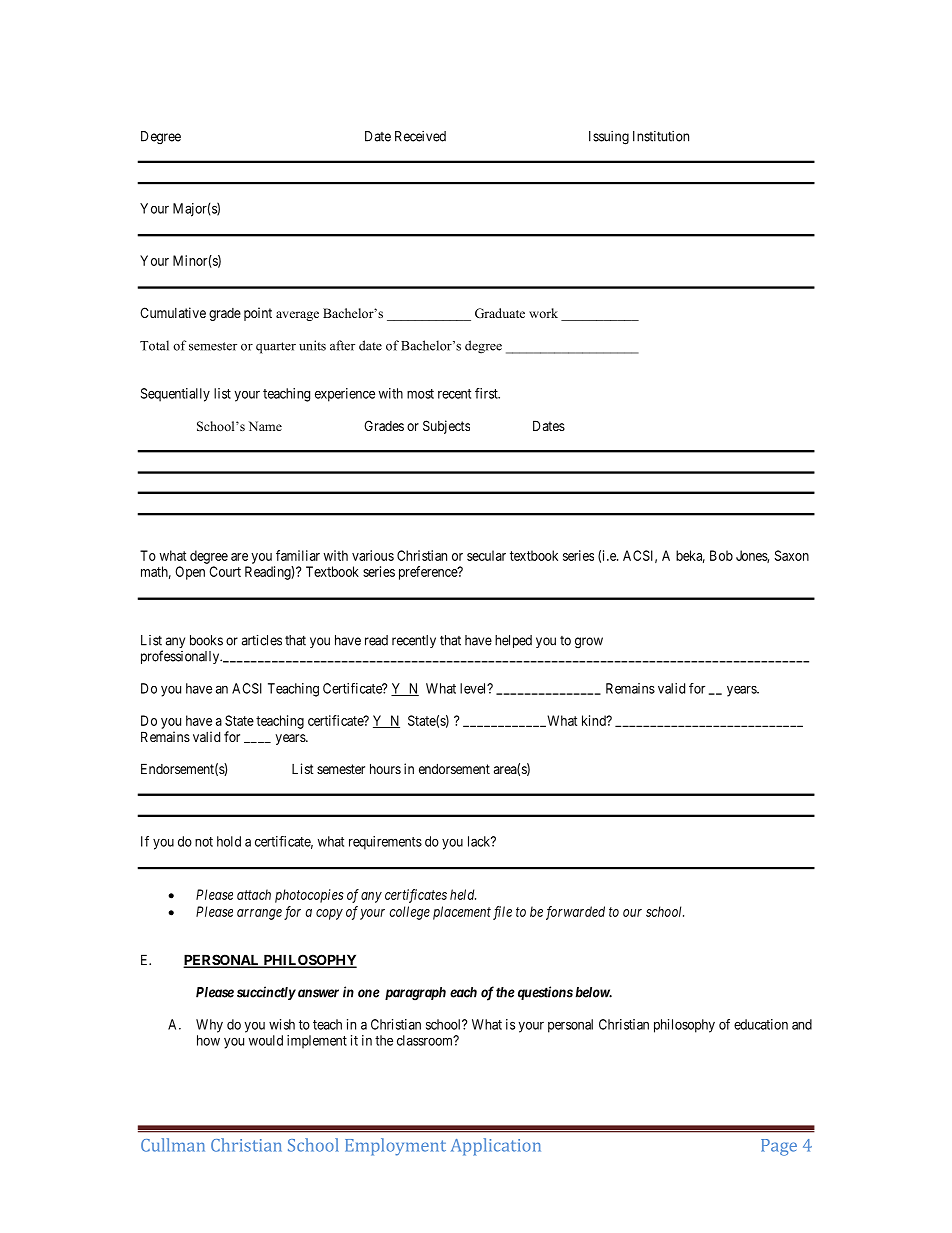 The image size is (952, 1233). Describe the element at coordinates (486, 555) in the screenshot. I see `secular` at that location.
